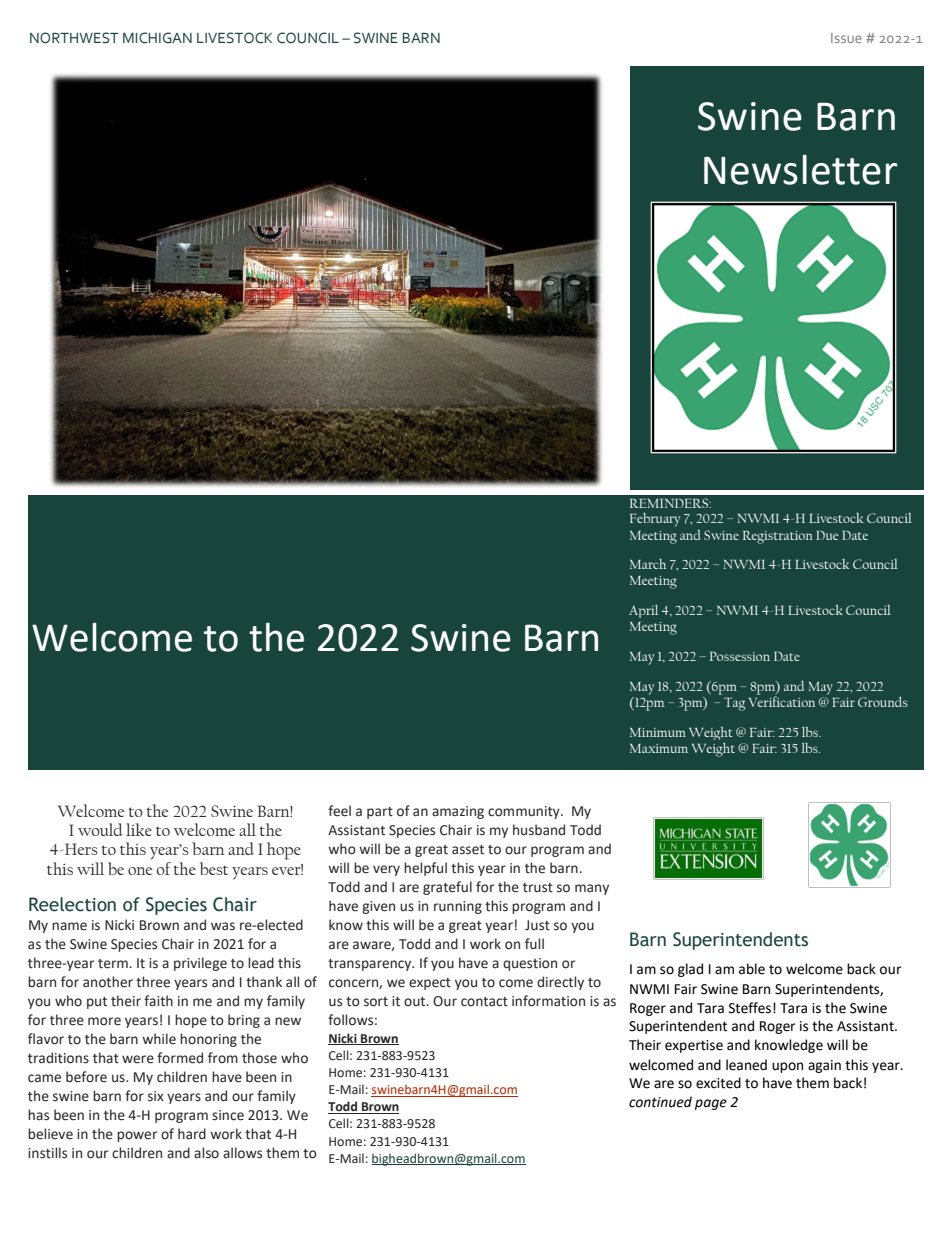 The image size is (952, 1233). What do you see at coordinates (140, 871) in the page?
I see `one` at bounding box center [140, 871].
